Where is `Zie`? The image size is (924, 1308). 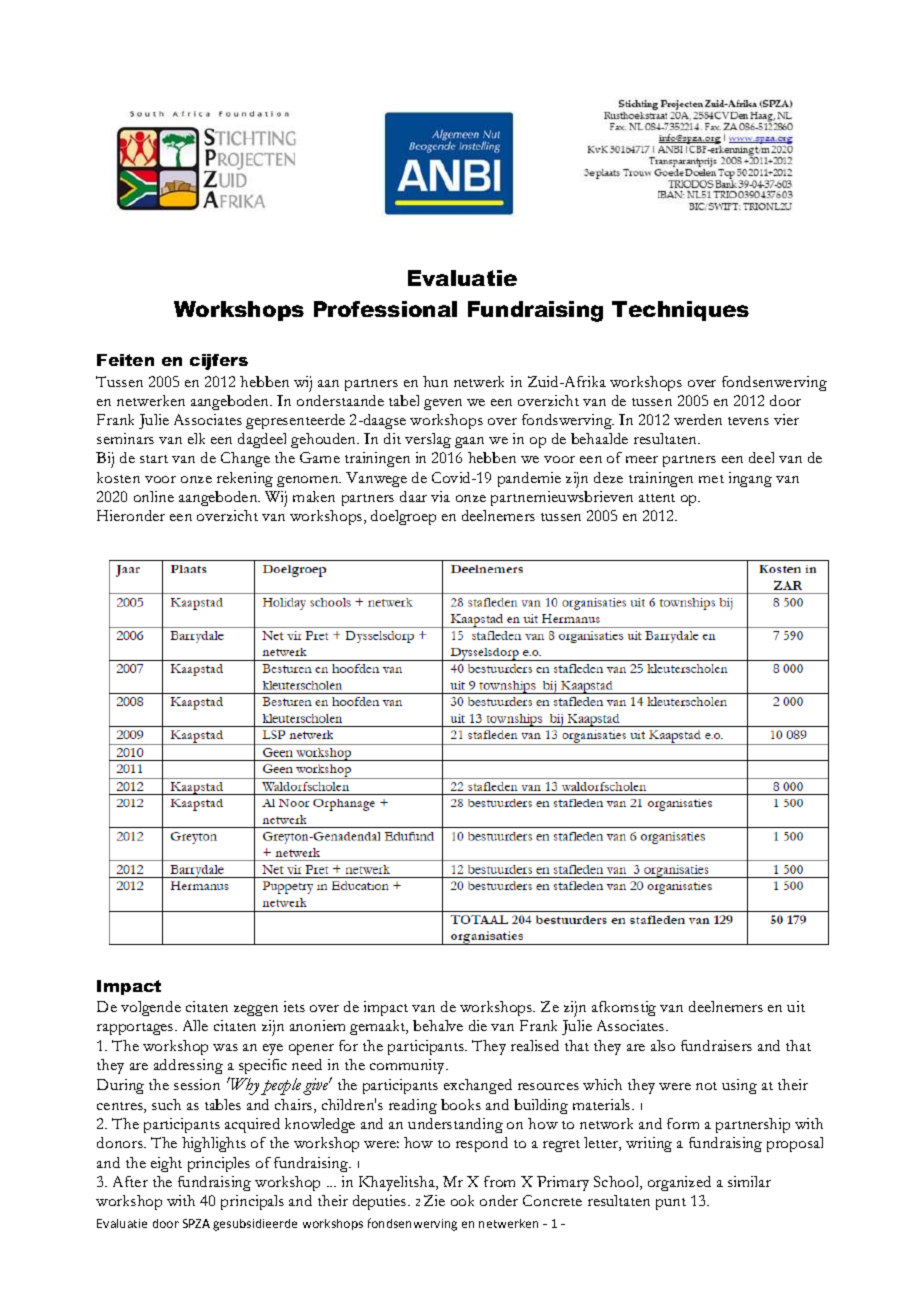
Zie is located at coordinates (434, 1200).
